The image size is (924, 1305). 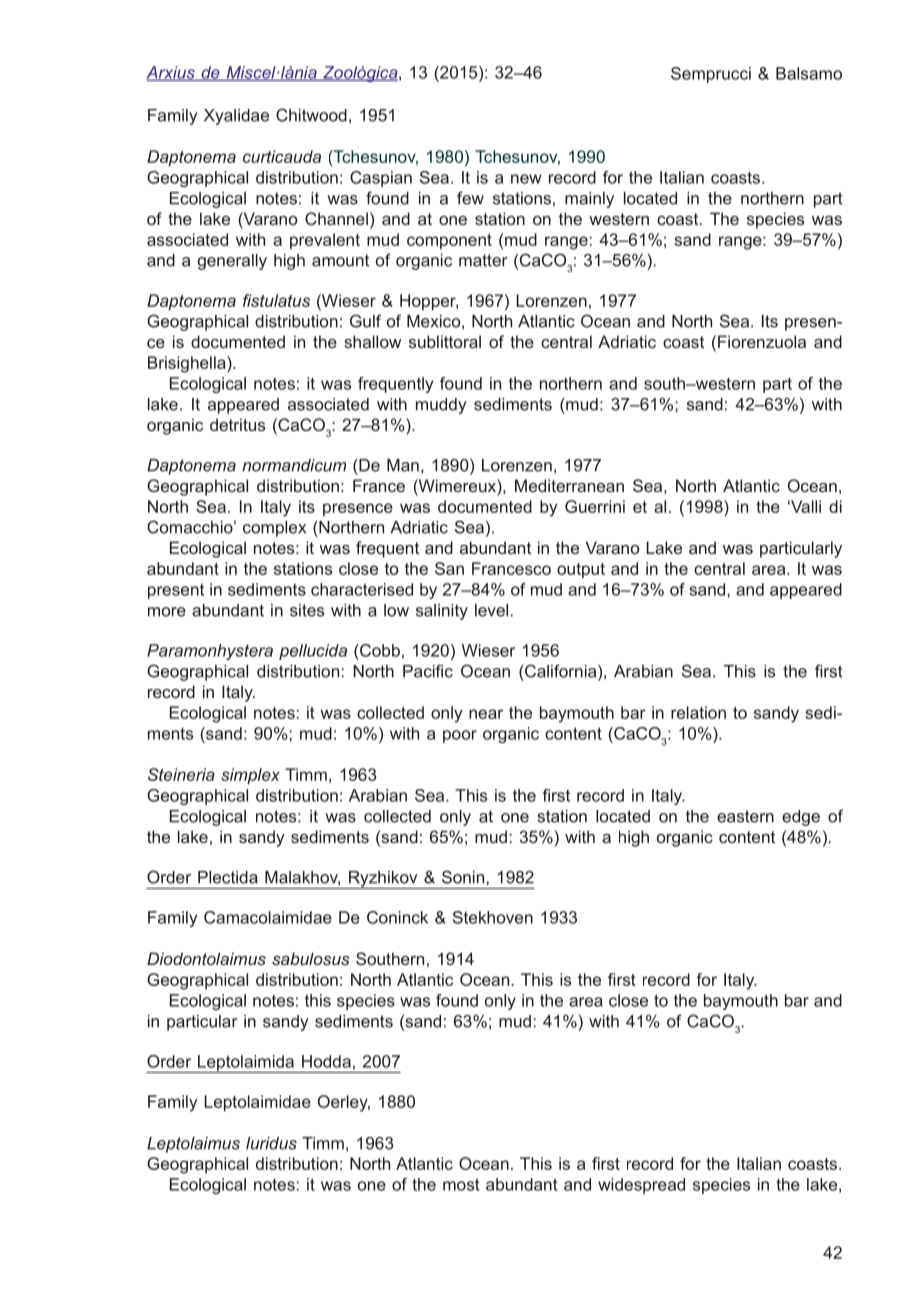 What do you see at coordinates (232, 262) in the page?
I see `generally` at bounding box center [232, 262].
